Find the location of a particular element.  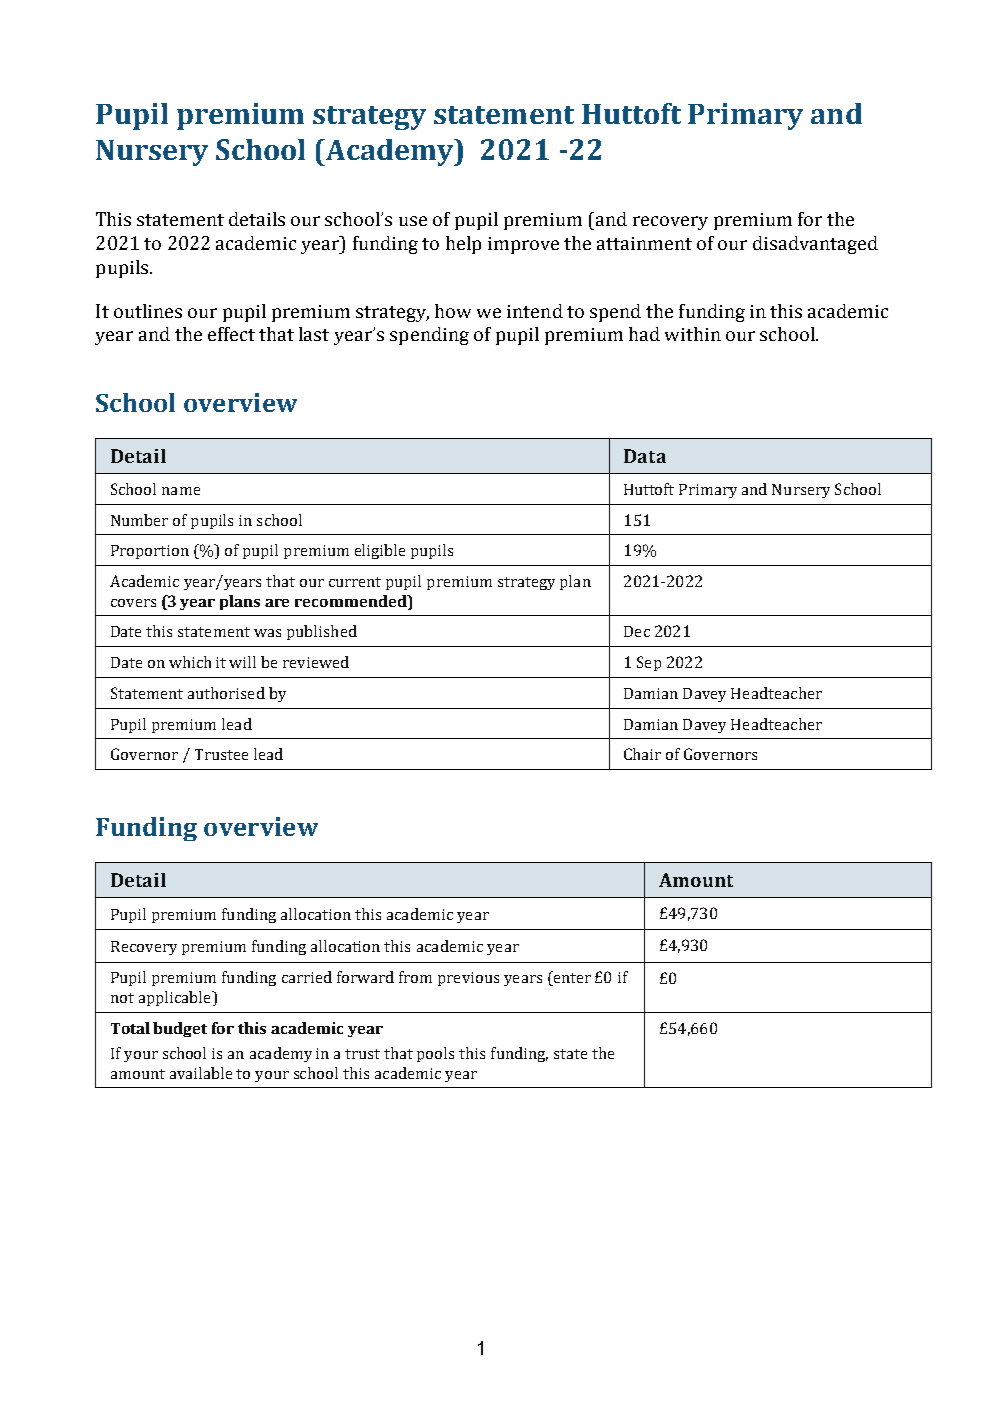

disadvantaged is located at coordinates (815, 245).
